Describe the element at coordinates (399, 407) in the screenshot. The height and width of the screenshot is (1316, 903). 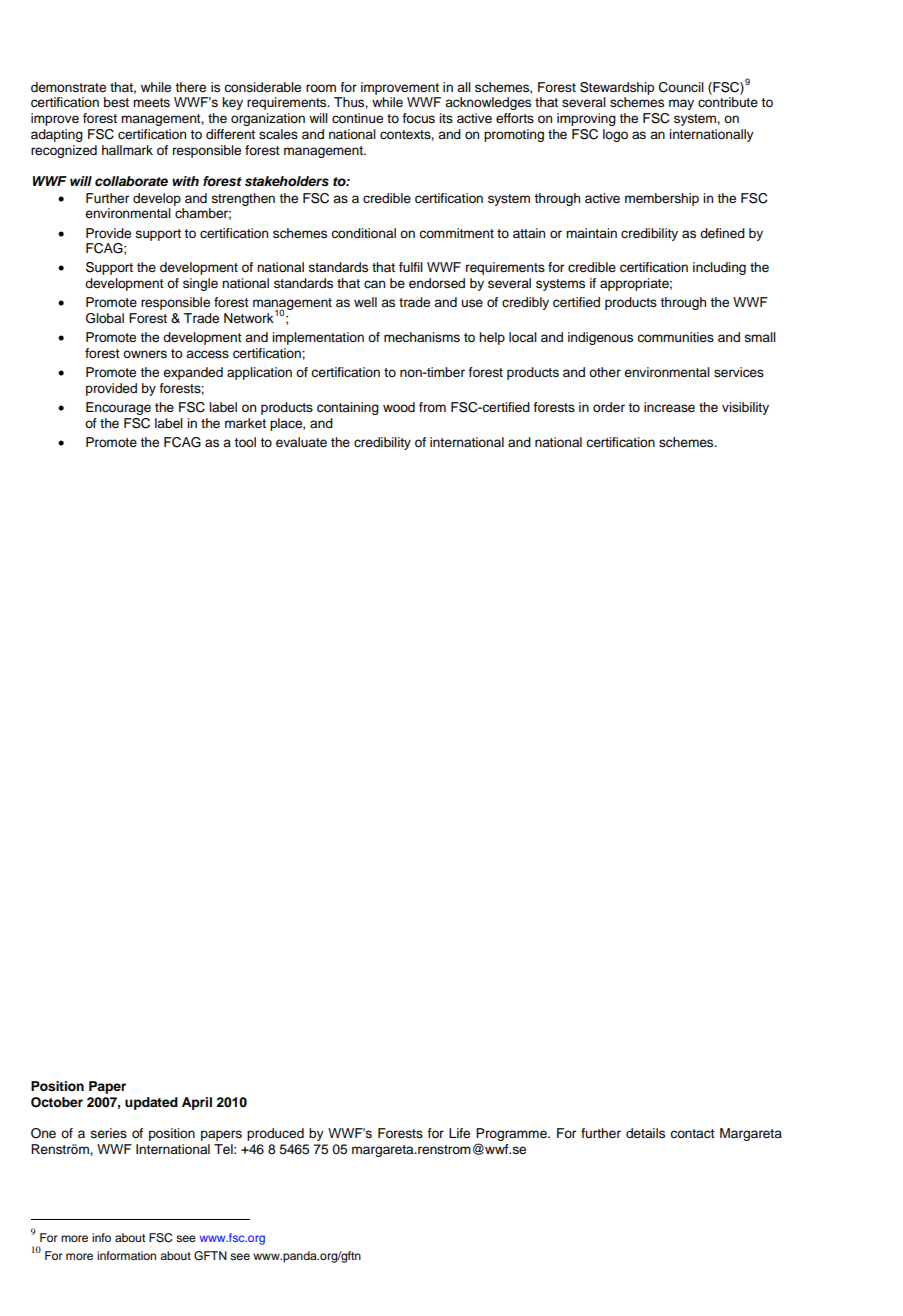
I see `wood` at that location.
